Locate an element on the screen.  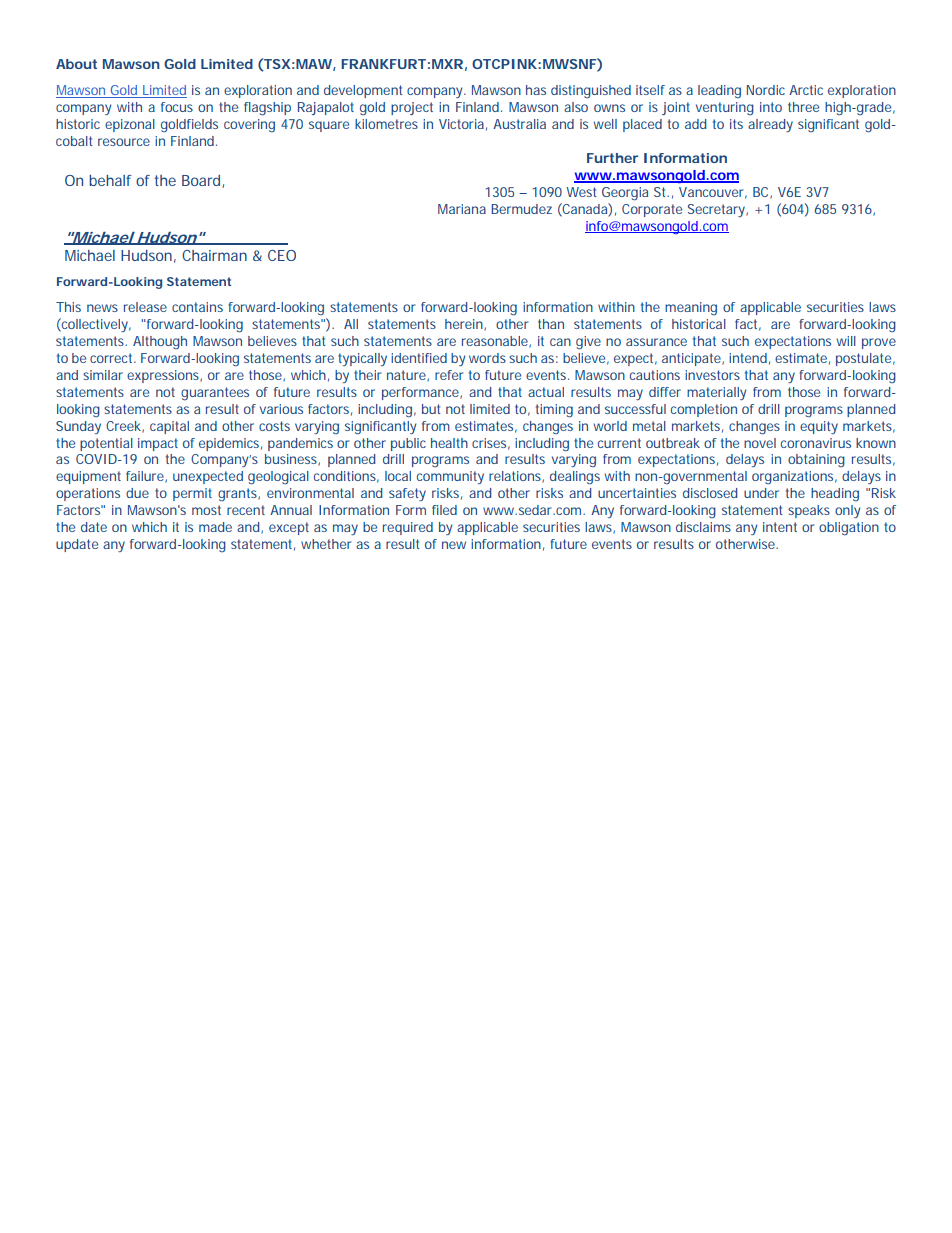
but is located at coordinates (431, 409).
